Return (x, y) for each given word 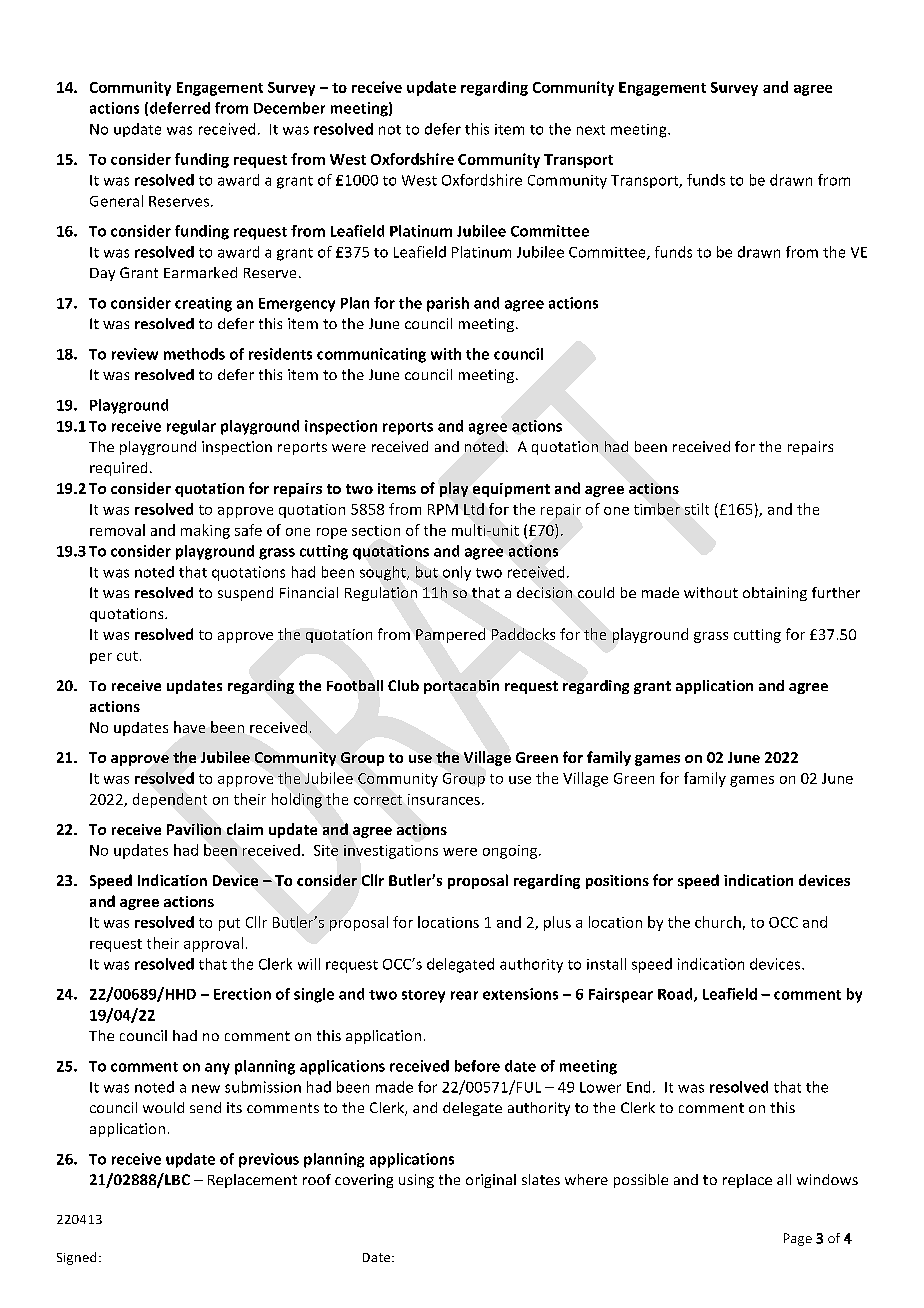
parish (448, 304)
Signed (76, 1258)
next (591, 130)
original (491, 1181)
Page (798, 1239)
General (116, 201)
